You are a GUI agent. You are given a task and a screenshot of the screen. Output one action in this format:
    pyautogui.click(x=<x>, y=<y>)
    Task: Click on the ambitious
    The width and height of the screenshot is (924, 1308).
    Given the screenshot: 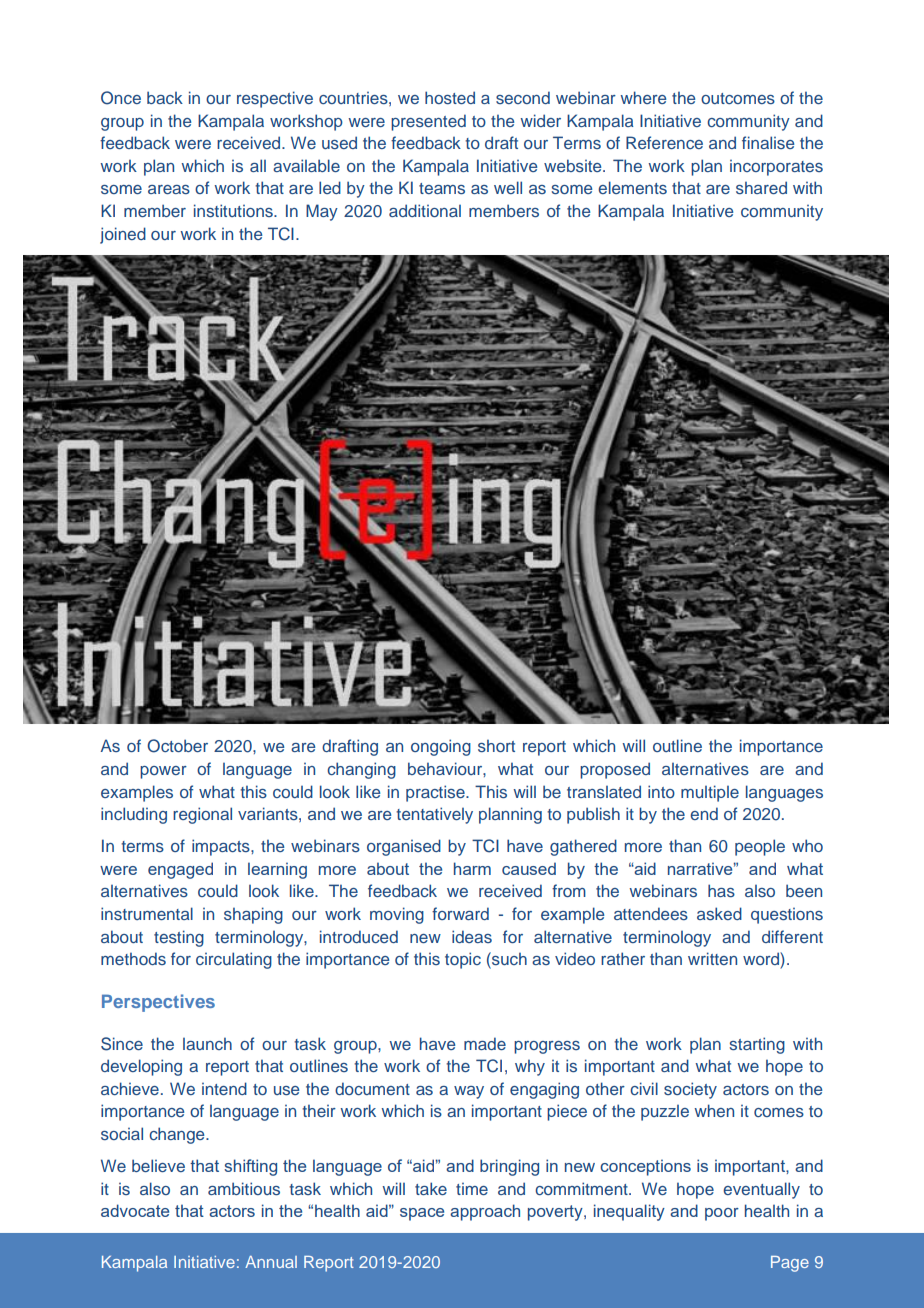 What is the action you would take?
    pyautogui.click(x=244, y=1188)
